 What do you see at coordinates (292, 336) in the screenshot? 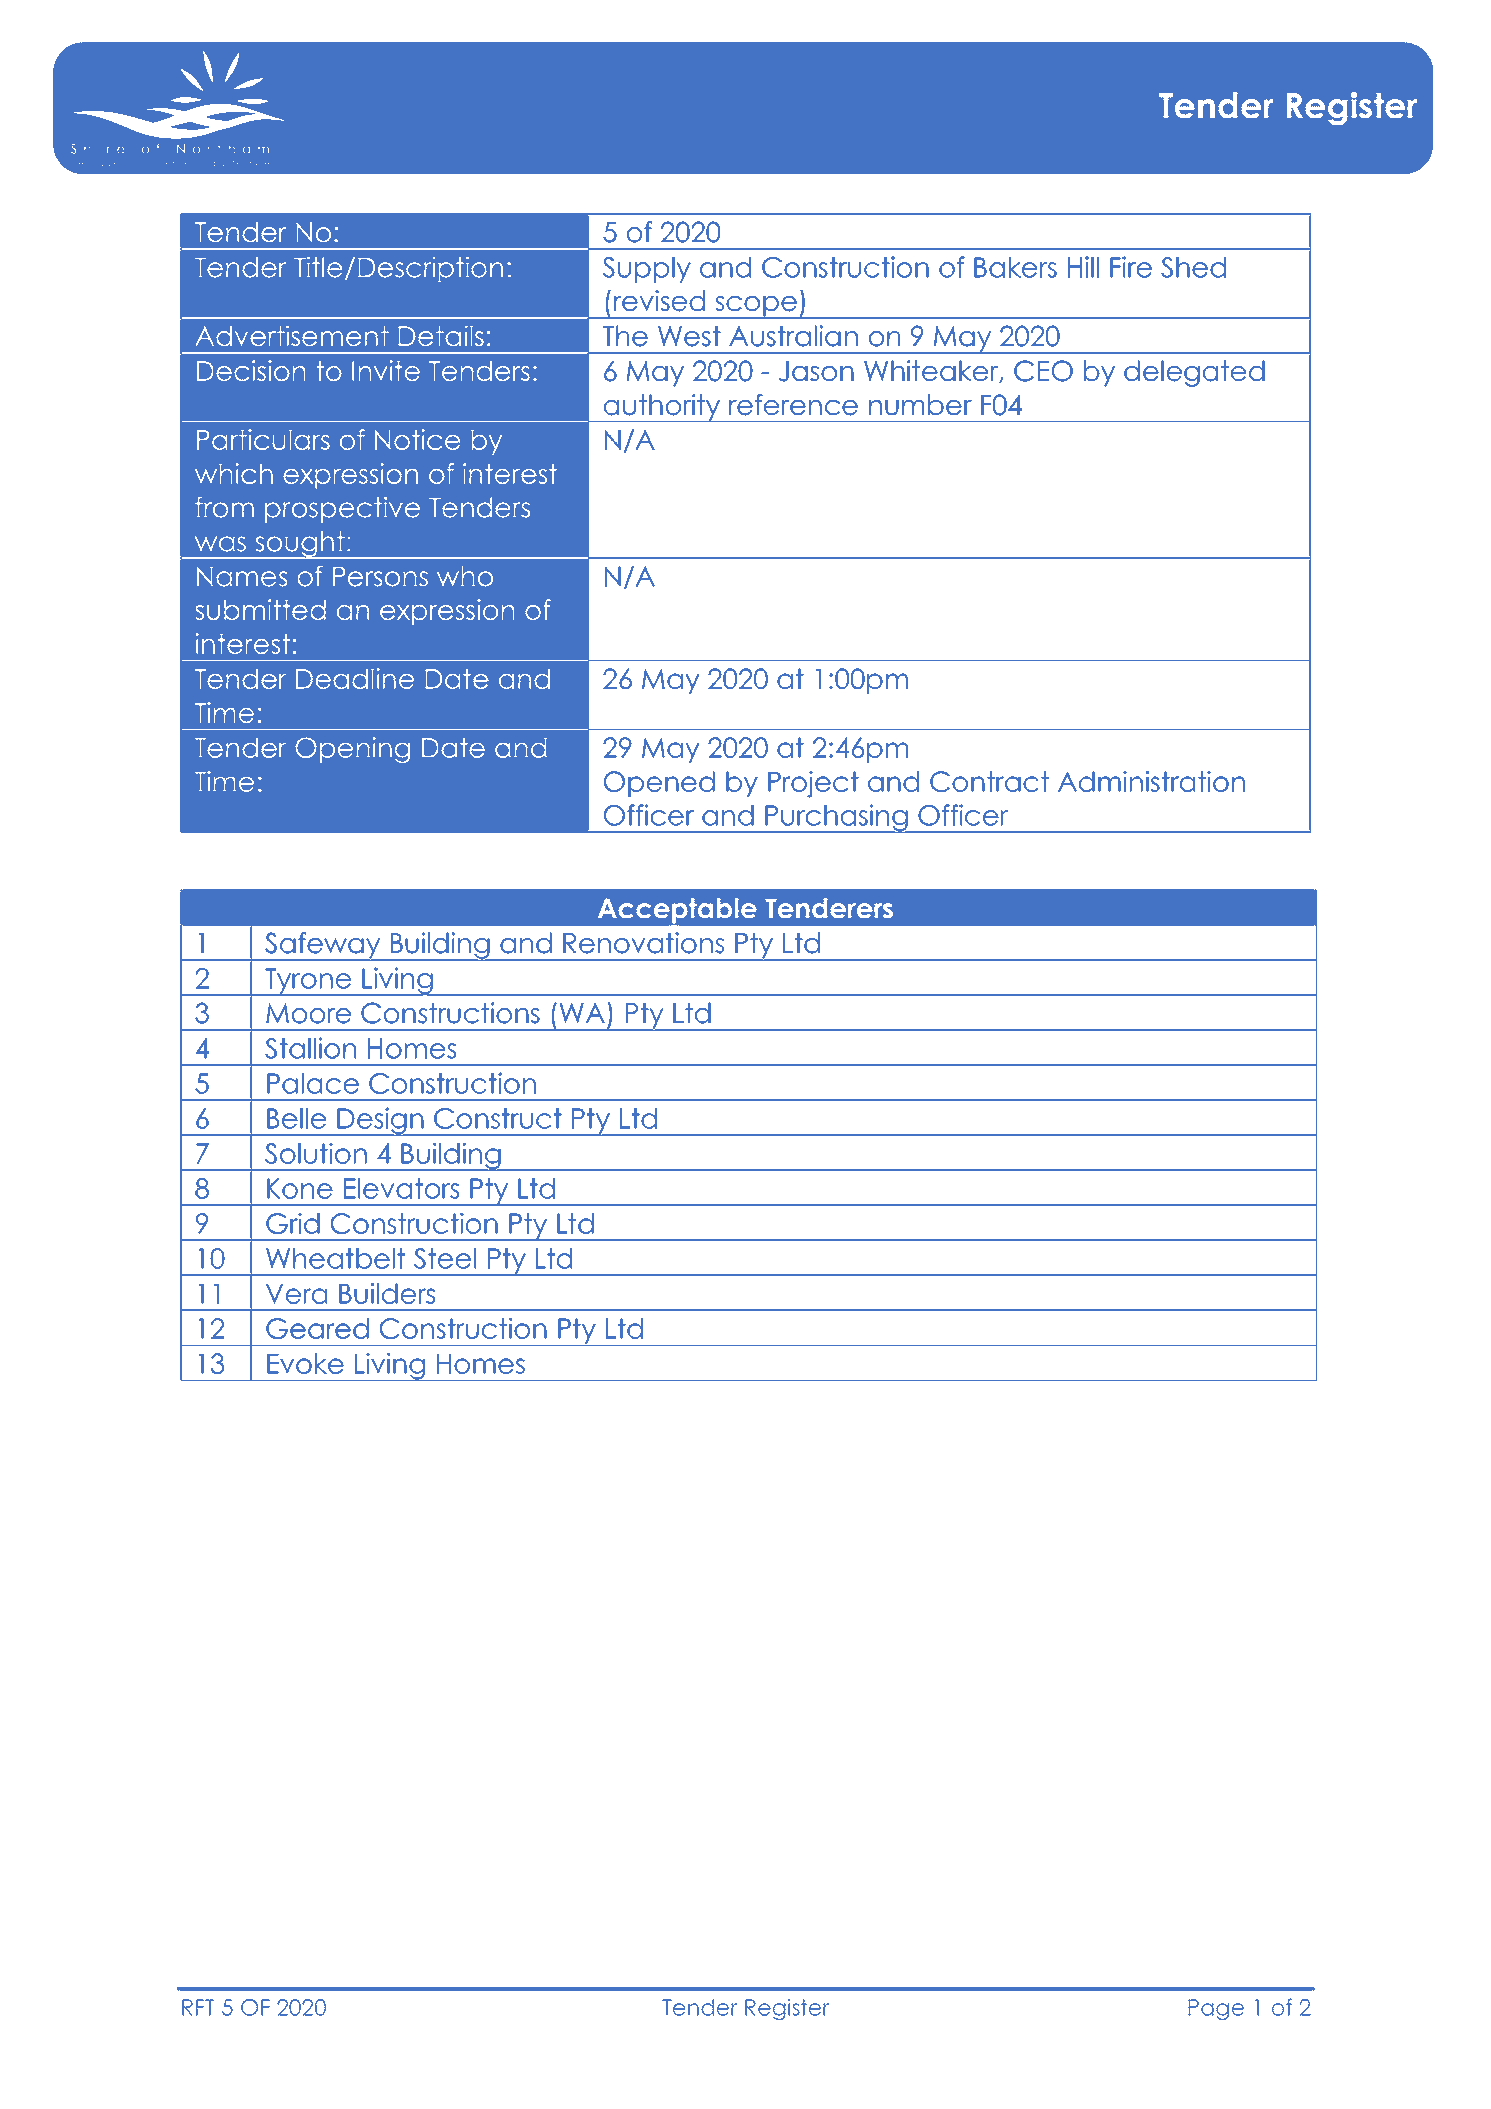
I see `Advertisement` at bounding box center [292, 336].
